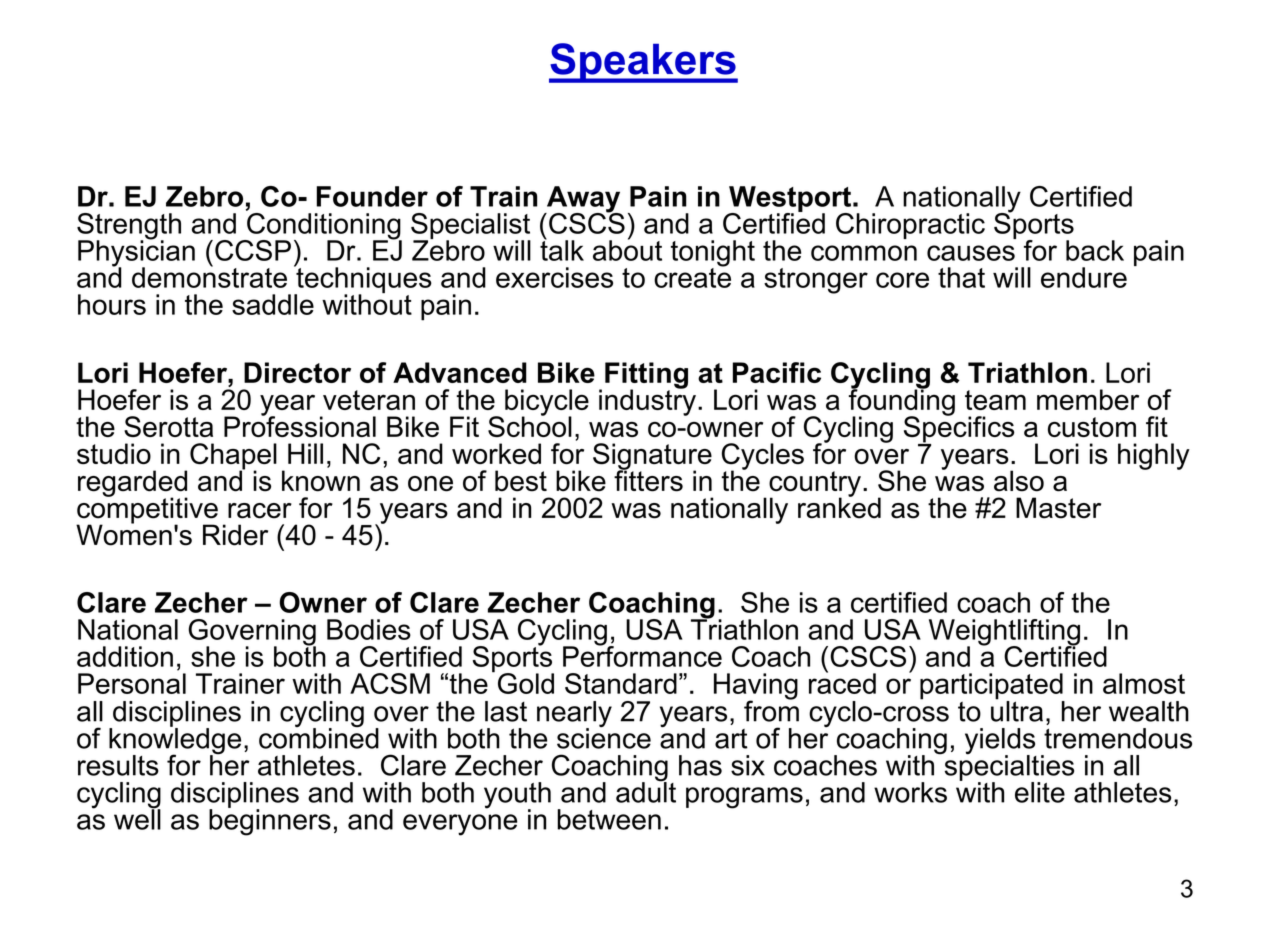 The width and height of the screenshot is (1270, 952). Describe the element at coordinates (643, 63) in the screenshot. I see `Speakers` at that location.
